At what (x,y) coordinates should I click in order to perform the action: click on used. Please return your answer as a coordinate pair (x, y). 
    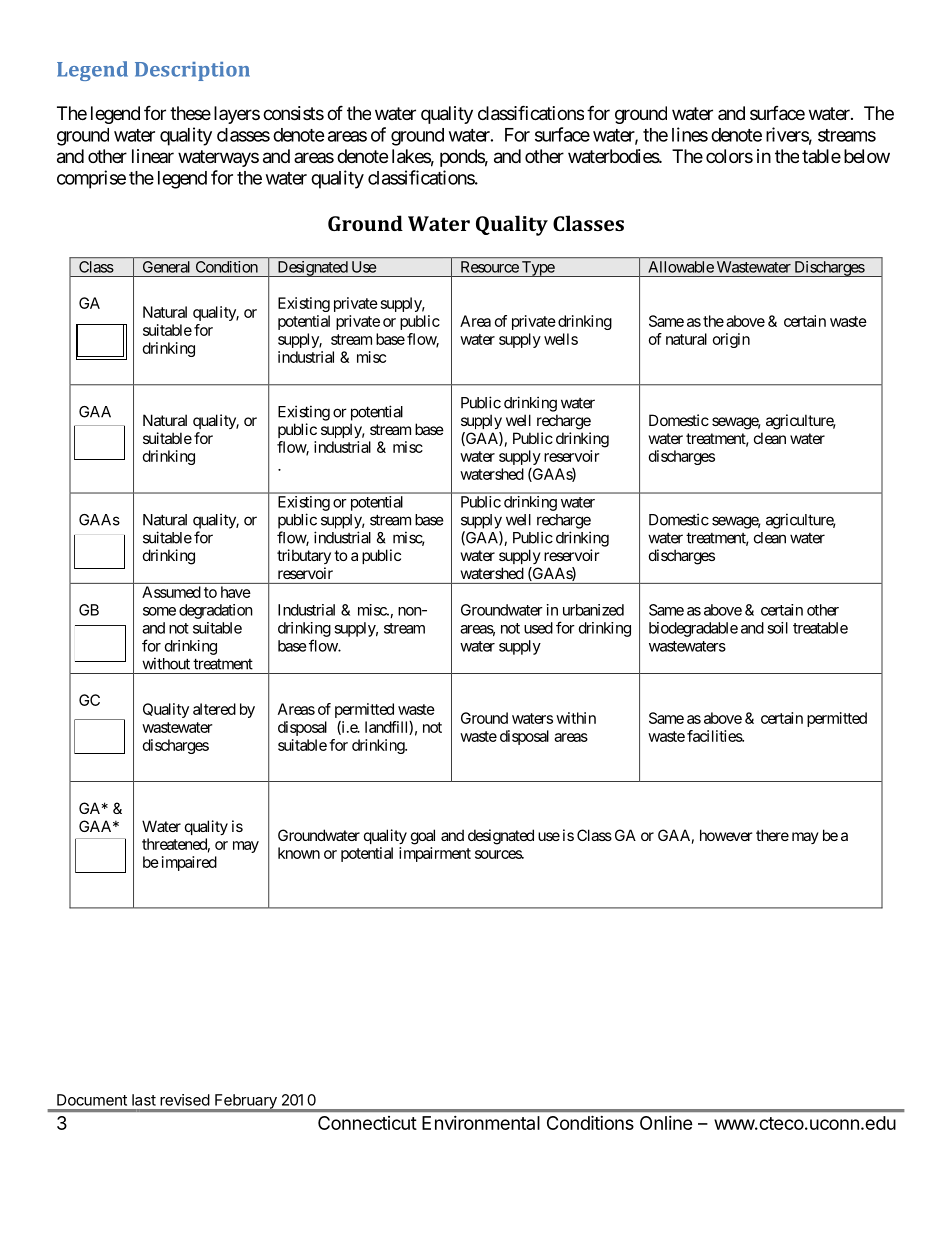
    Looking at the image, I should click on (538, 628).
